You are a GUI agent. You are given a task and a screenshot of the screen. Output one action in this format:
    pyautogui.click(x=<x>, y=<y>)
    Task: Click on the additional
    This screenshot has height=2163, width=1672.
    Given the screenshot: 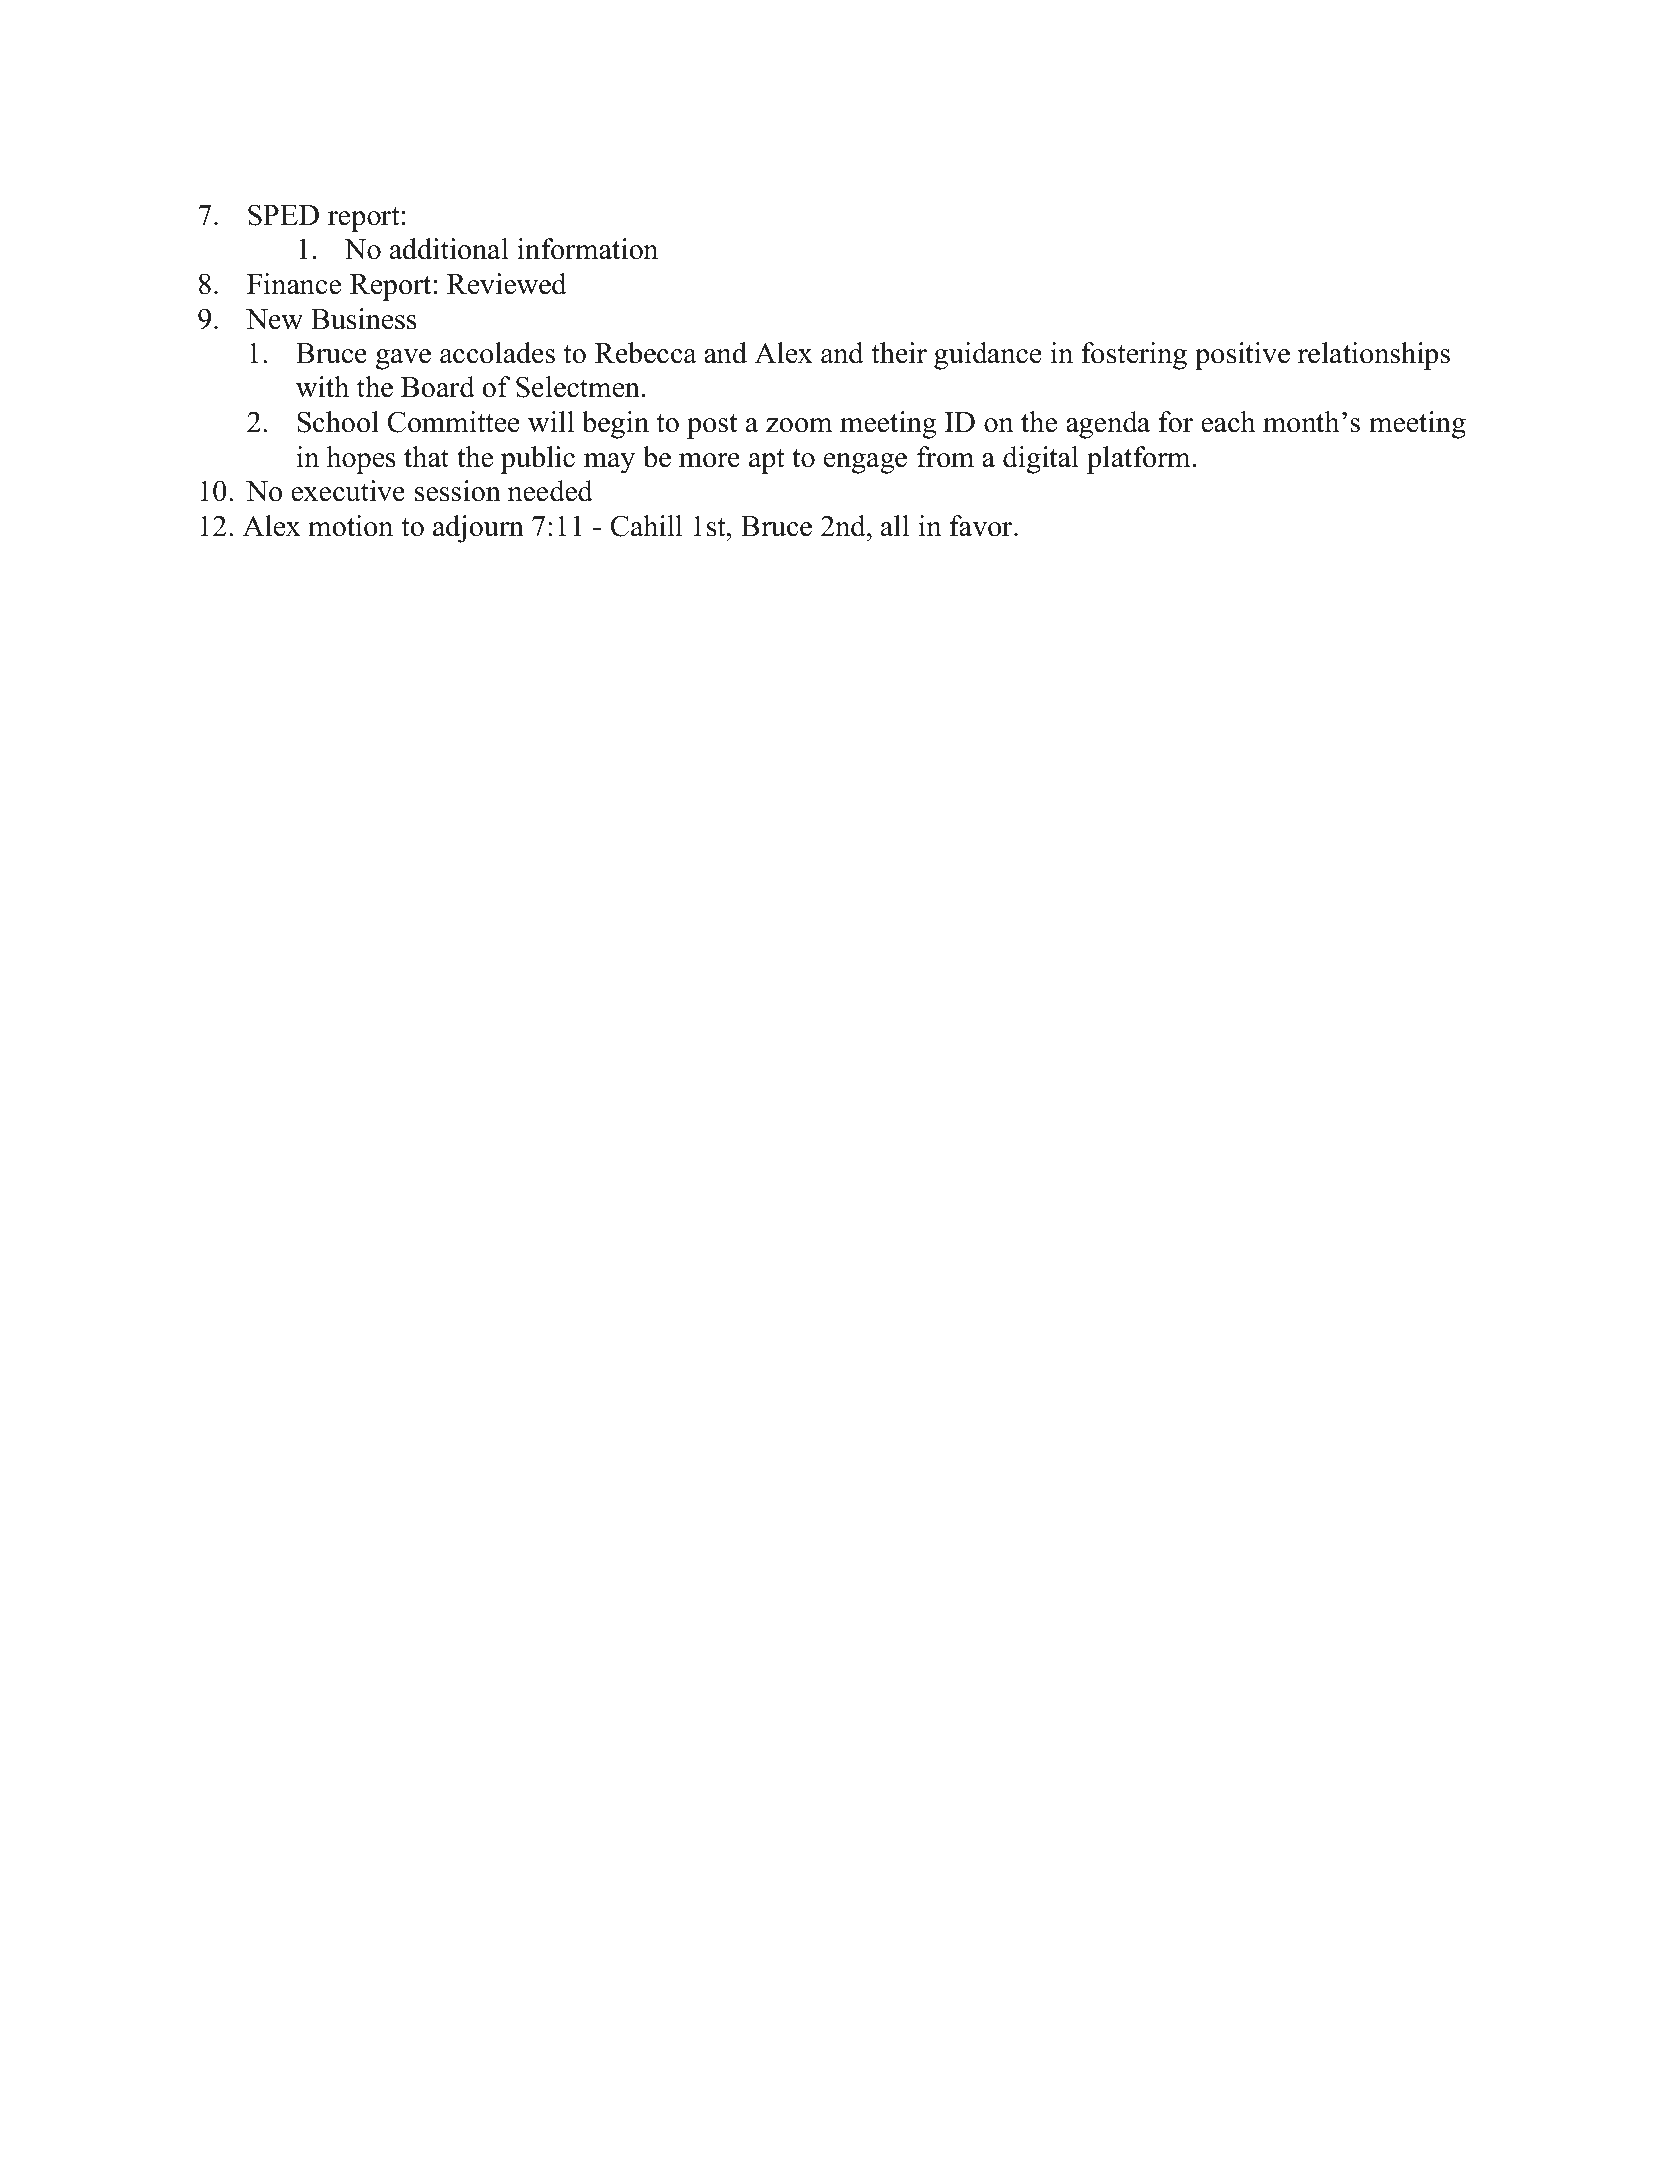 What is the action you would take?
    pyautogui.click(x=449, y=249)
